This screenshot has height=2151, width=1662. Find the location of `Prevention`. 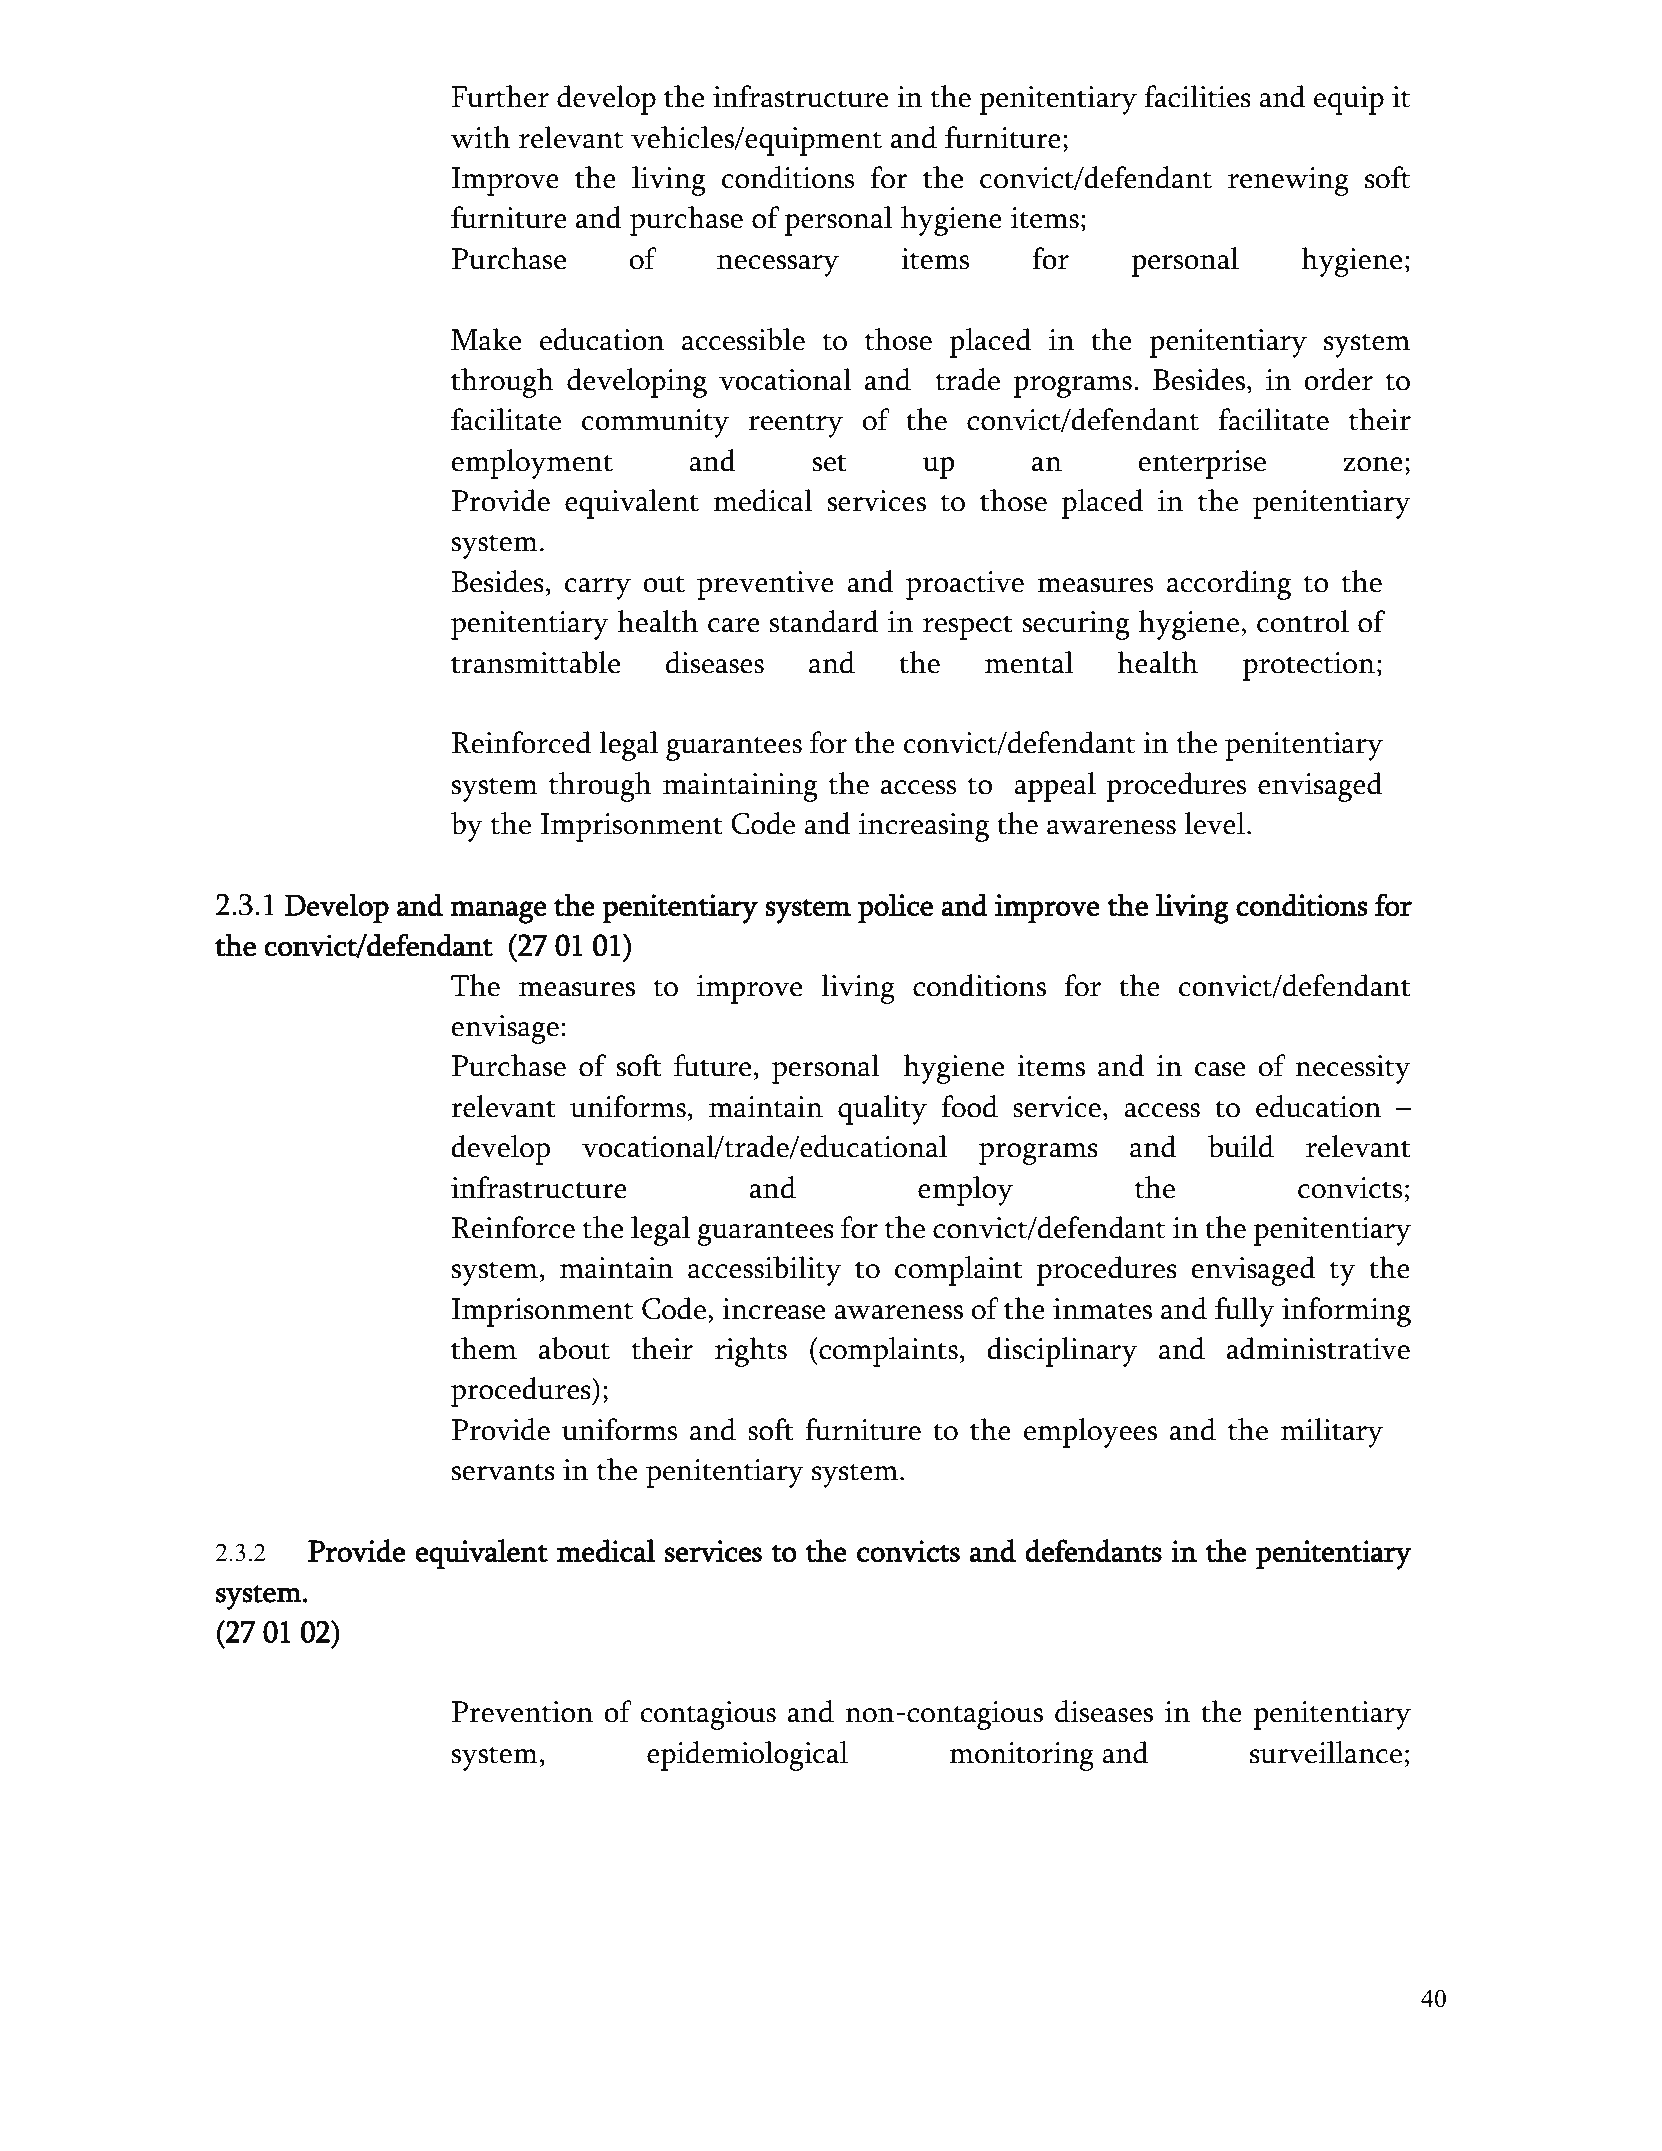

Prevention is located at coordinates (522, 1712).
